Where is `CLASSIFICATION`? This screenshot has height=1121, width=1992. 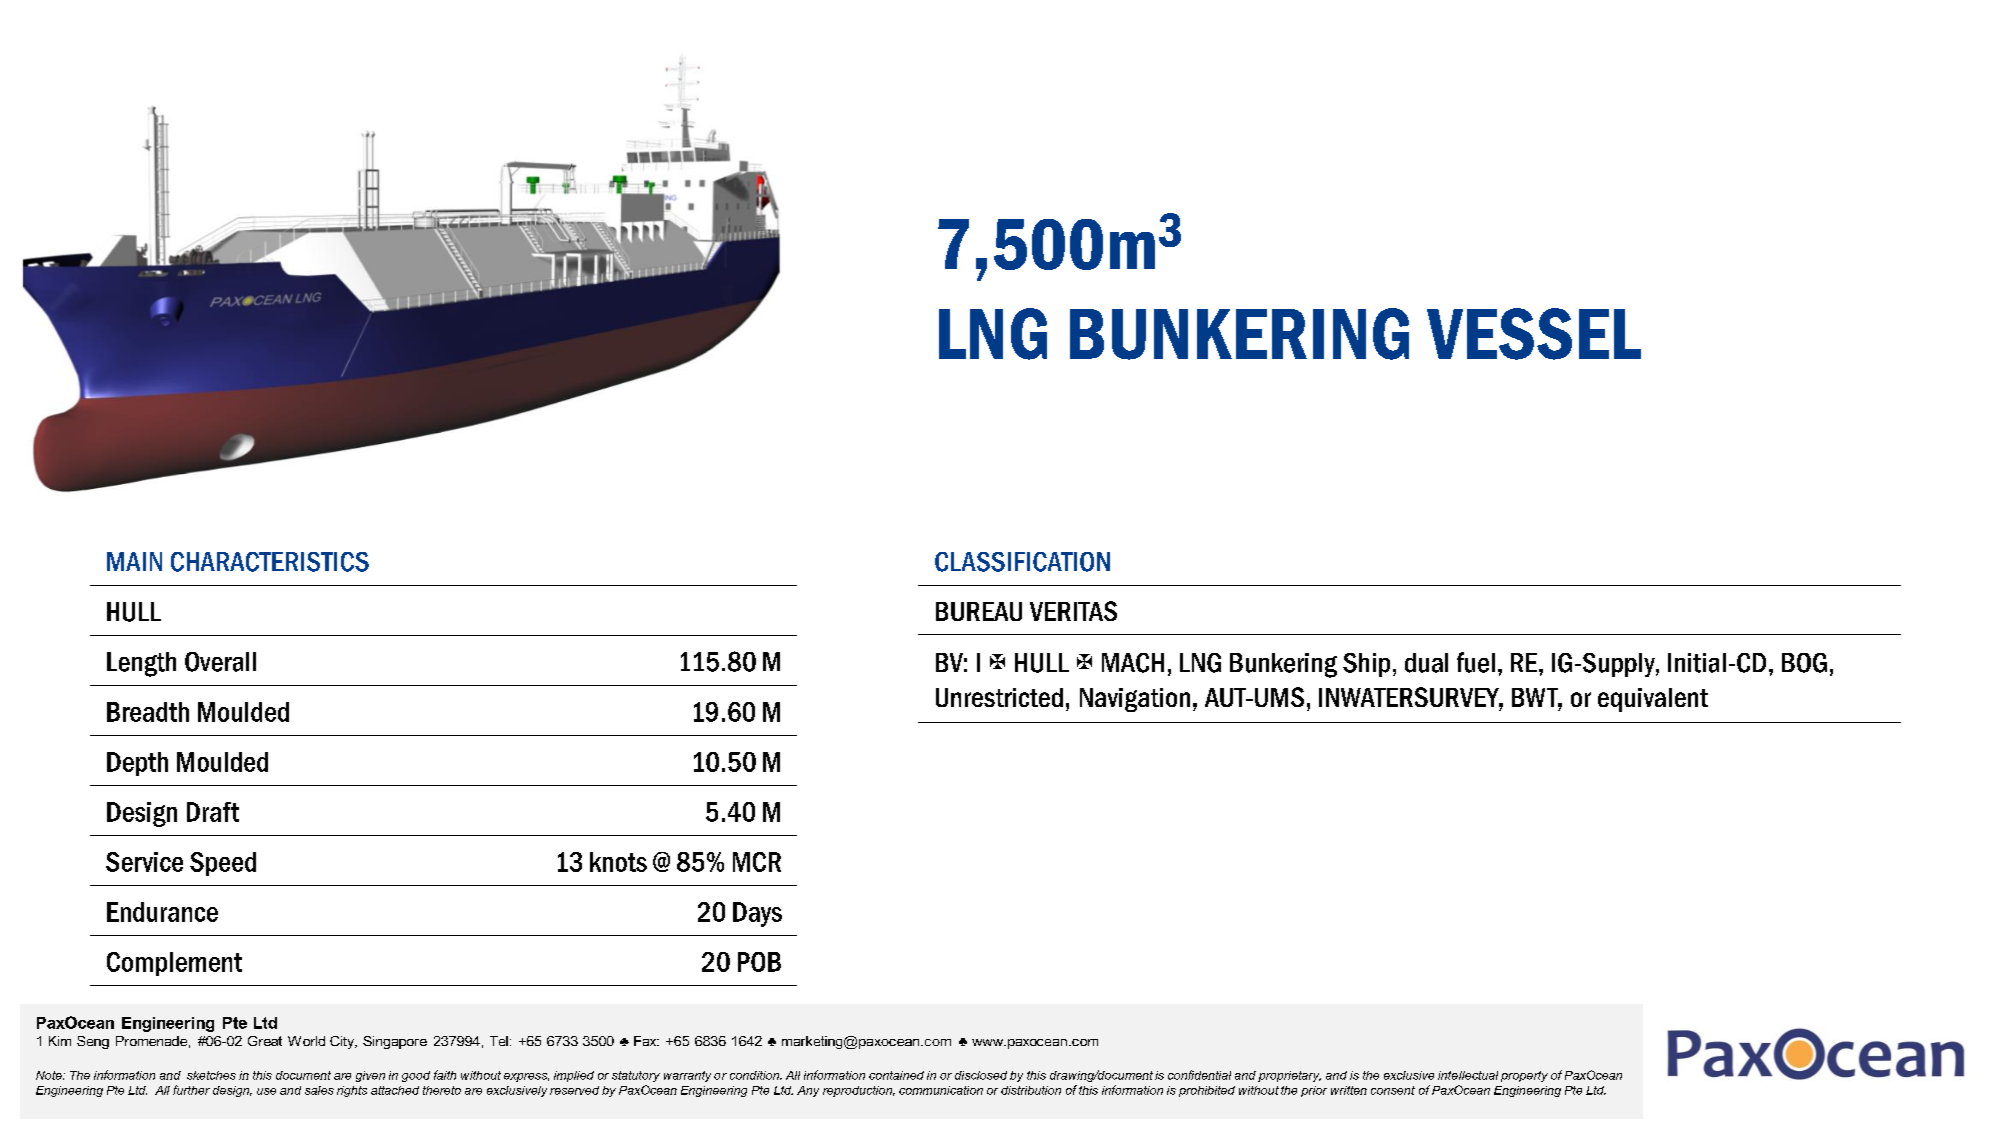
CLASSIFICATION is located at coordinates (1022, 562).
